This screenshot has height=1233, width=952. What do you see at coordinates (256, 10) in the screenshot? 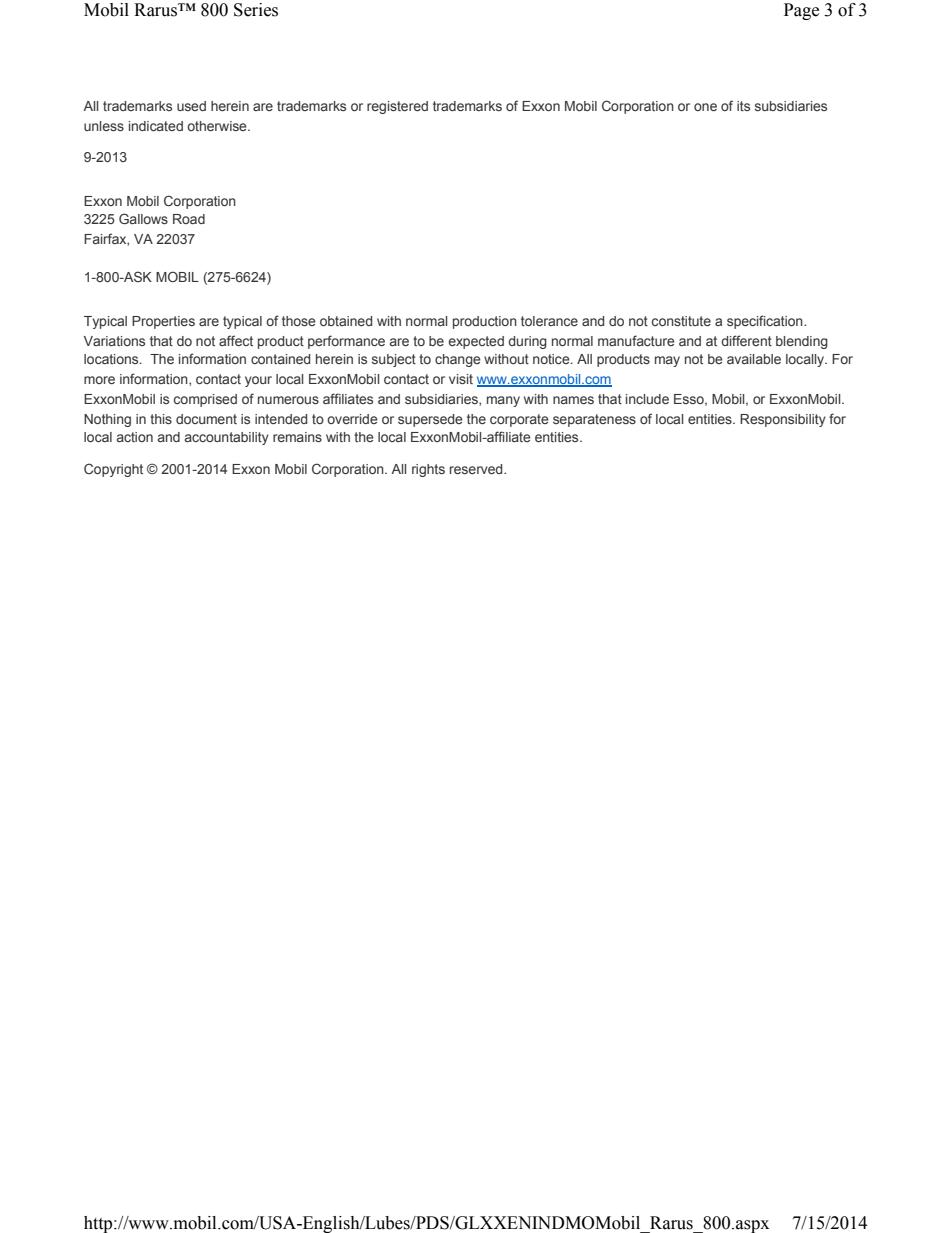
I see `Series` at bounding box center [256, 10].
